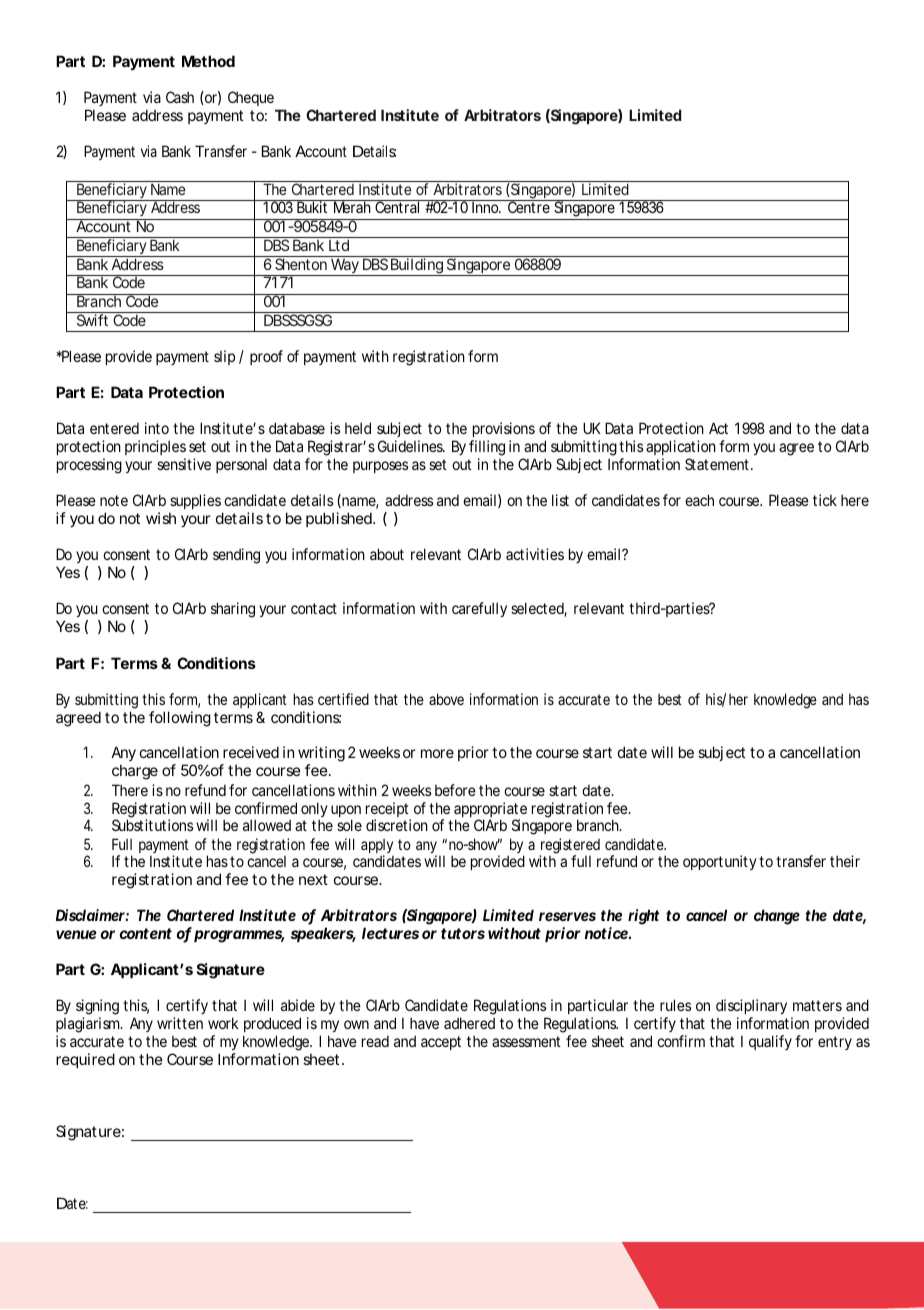  I want to click on opportunity, so click(720, 862).
